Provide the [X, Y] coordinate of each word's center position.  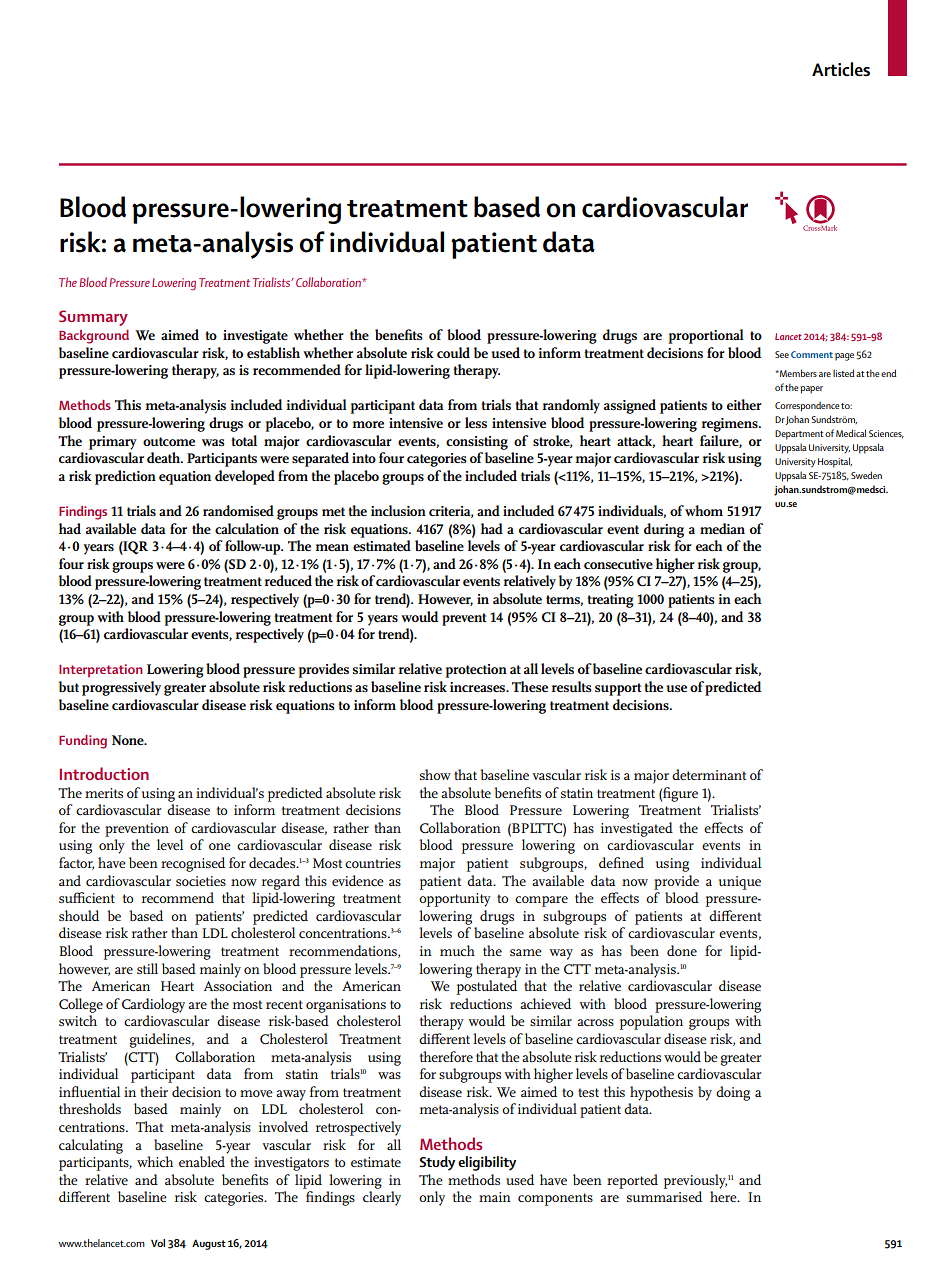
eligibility [487, 1163]
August [209, 1244]
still [147, 968]
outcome [169, 441]
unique [740, 883]
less [476, 422]
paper [811, 390]
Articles [841, 69]
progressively [121, 688]
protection [476, 671]
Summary [93, 318]
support [618, 689]
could [453, 352]
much [457, 950]
